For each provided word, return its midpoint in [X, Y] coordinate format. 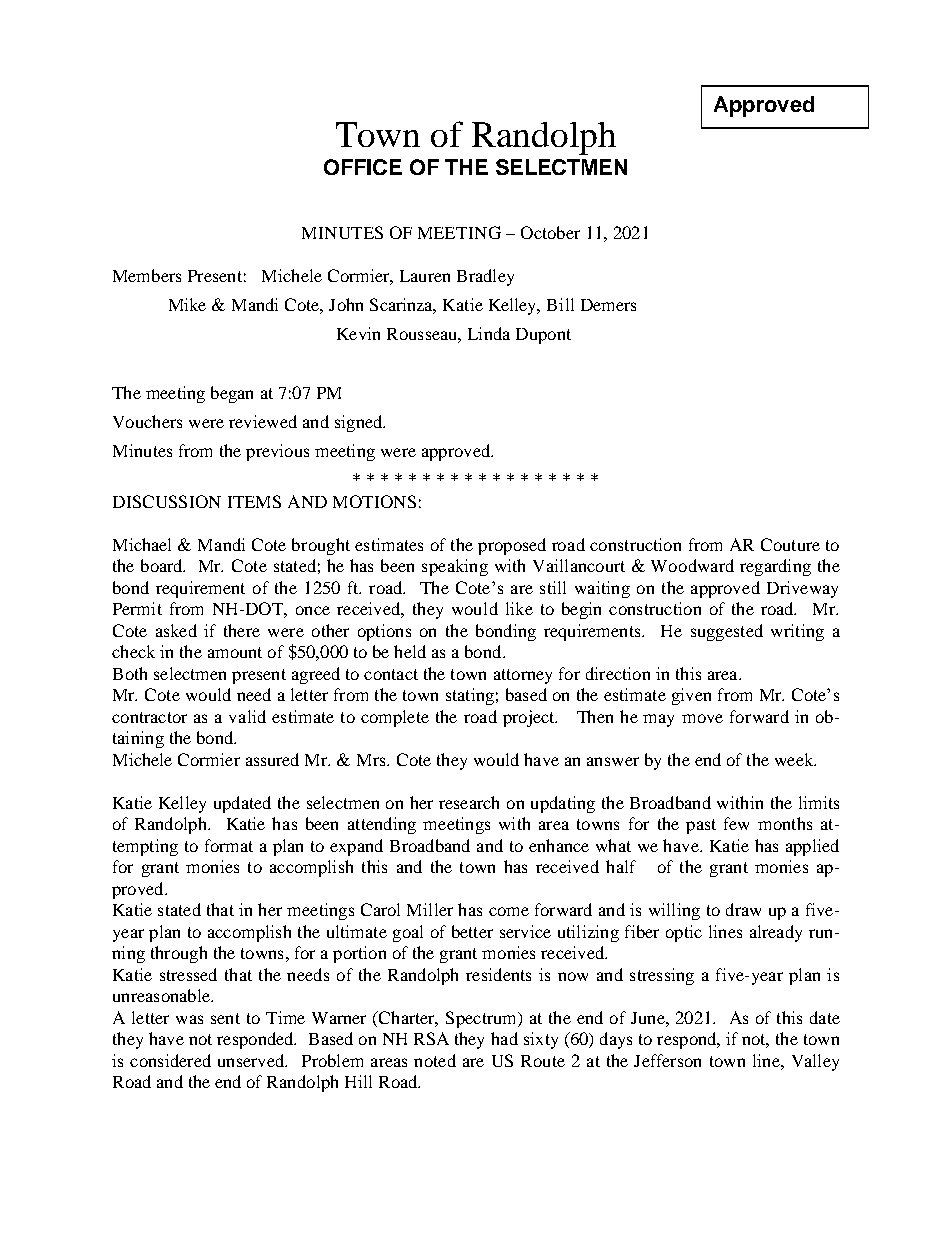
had [504, 1038]
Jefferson [667, 1060]
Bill [560, 304]
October [550, 232]
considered [170, 1060]
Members [147, 275]
